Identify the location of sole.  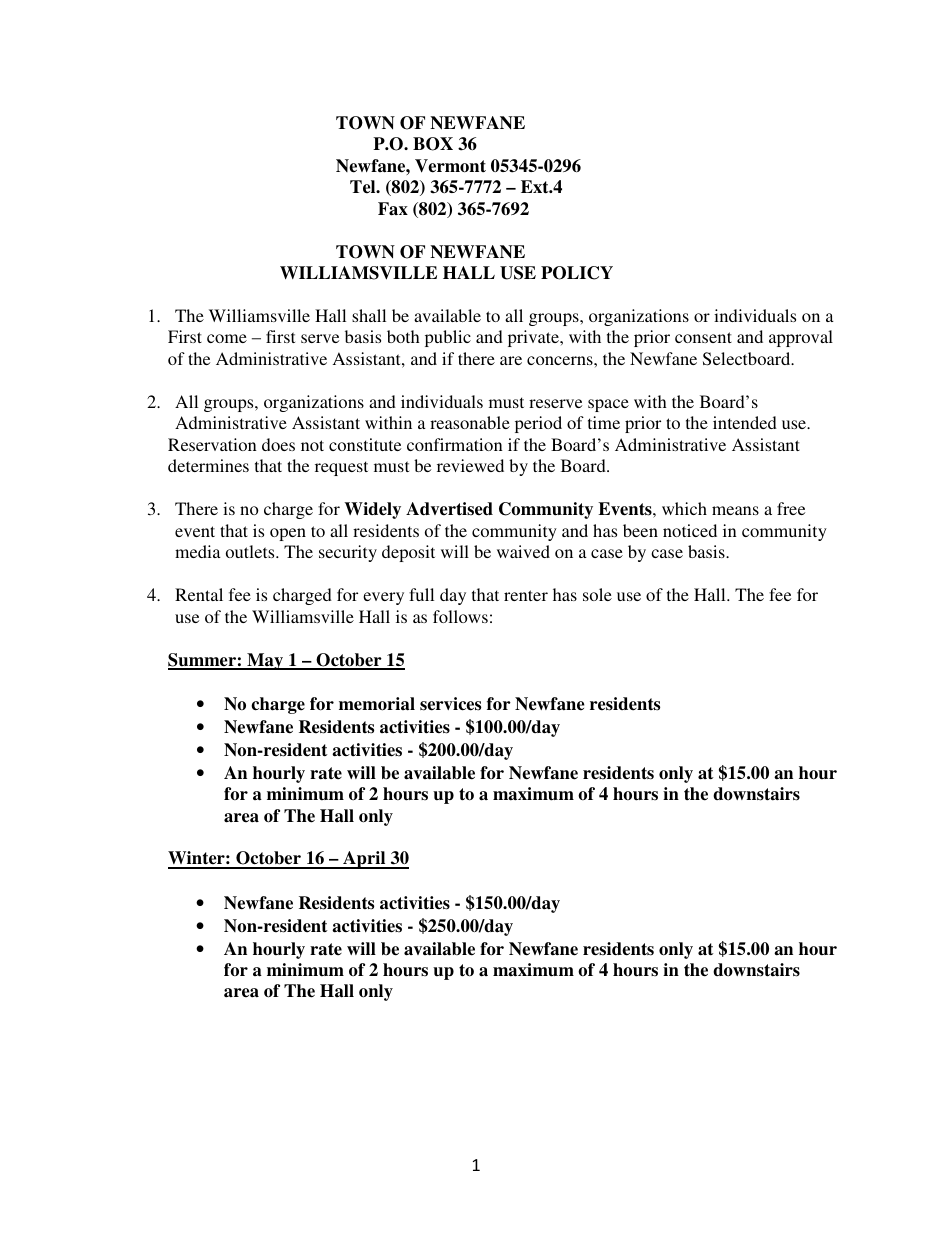
(597, 594).
